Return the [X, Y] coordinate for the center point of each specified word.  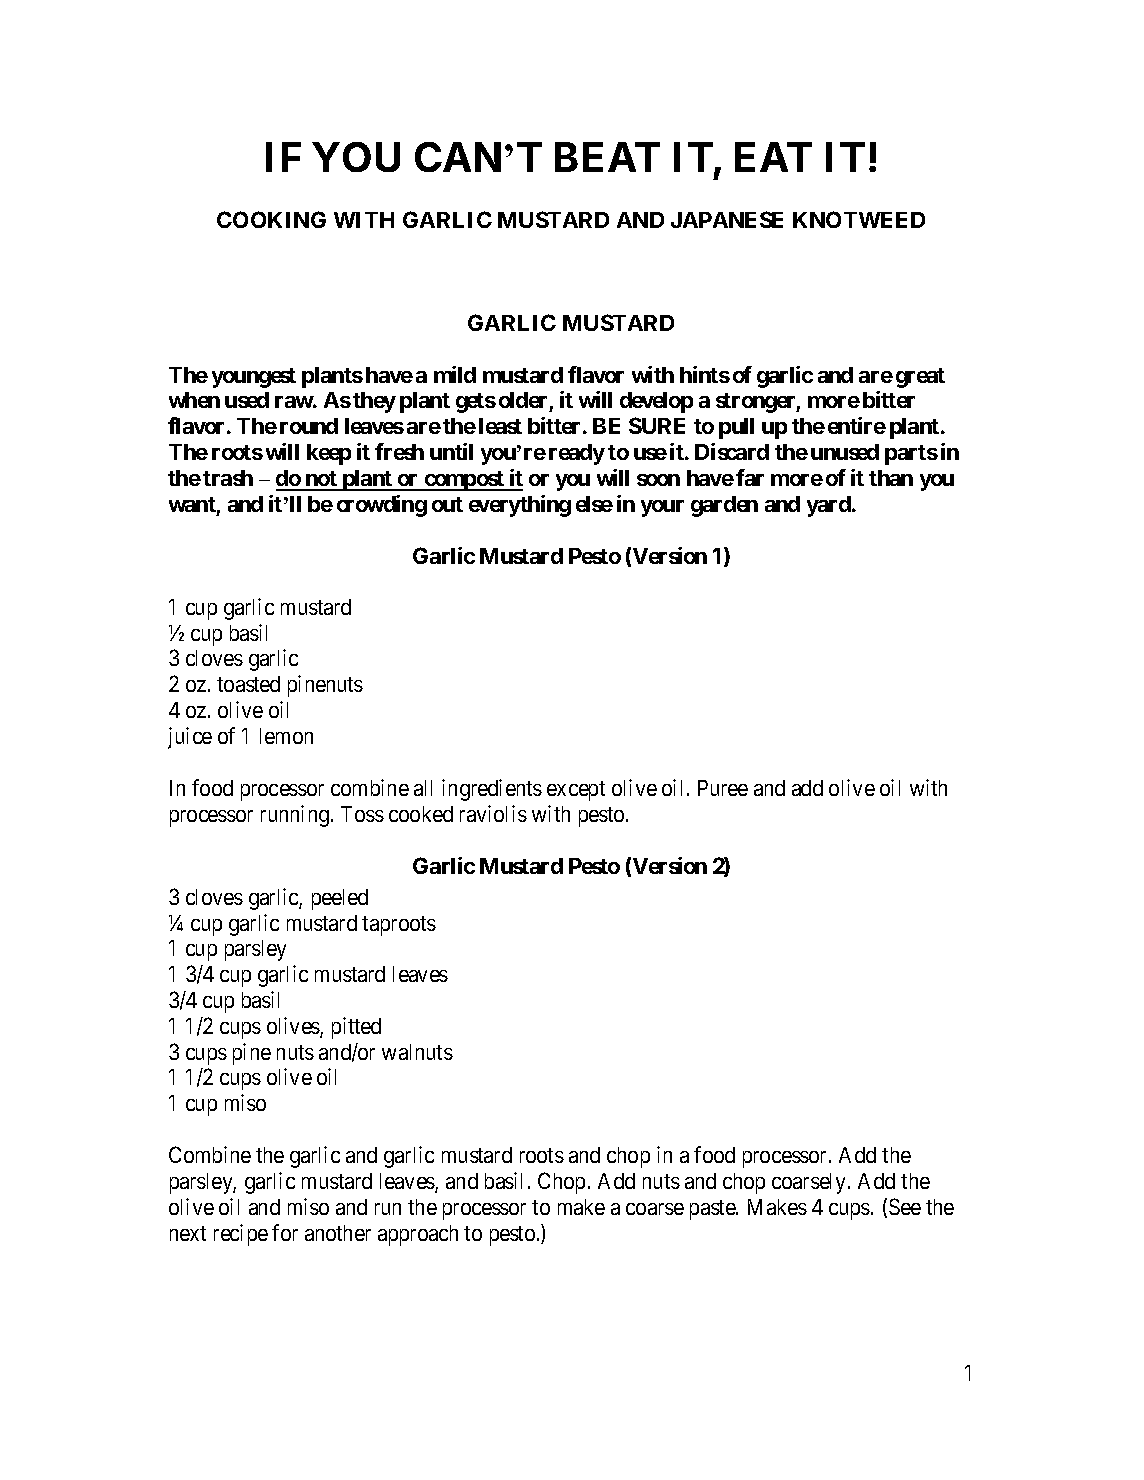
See [905, 1206]
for [285, 1232]
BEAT [607, 157]
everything [520, 506]
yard [830, 506]
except [576, 791]
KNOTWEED [859, 219]
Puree [723, 788]
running [295, 816]
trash [228, 478]
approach [418, 1235]
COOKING [271, 219]
